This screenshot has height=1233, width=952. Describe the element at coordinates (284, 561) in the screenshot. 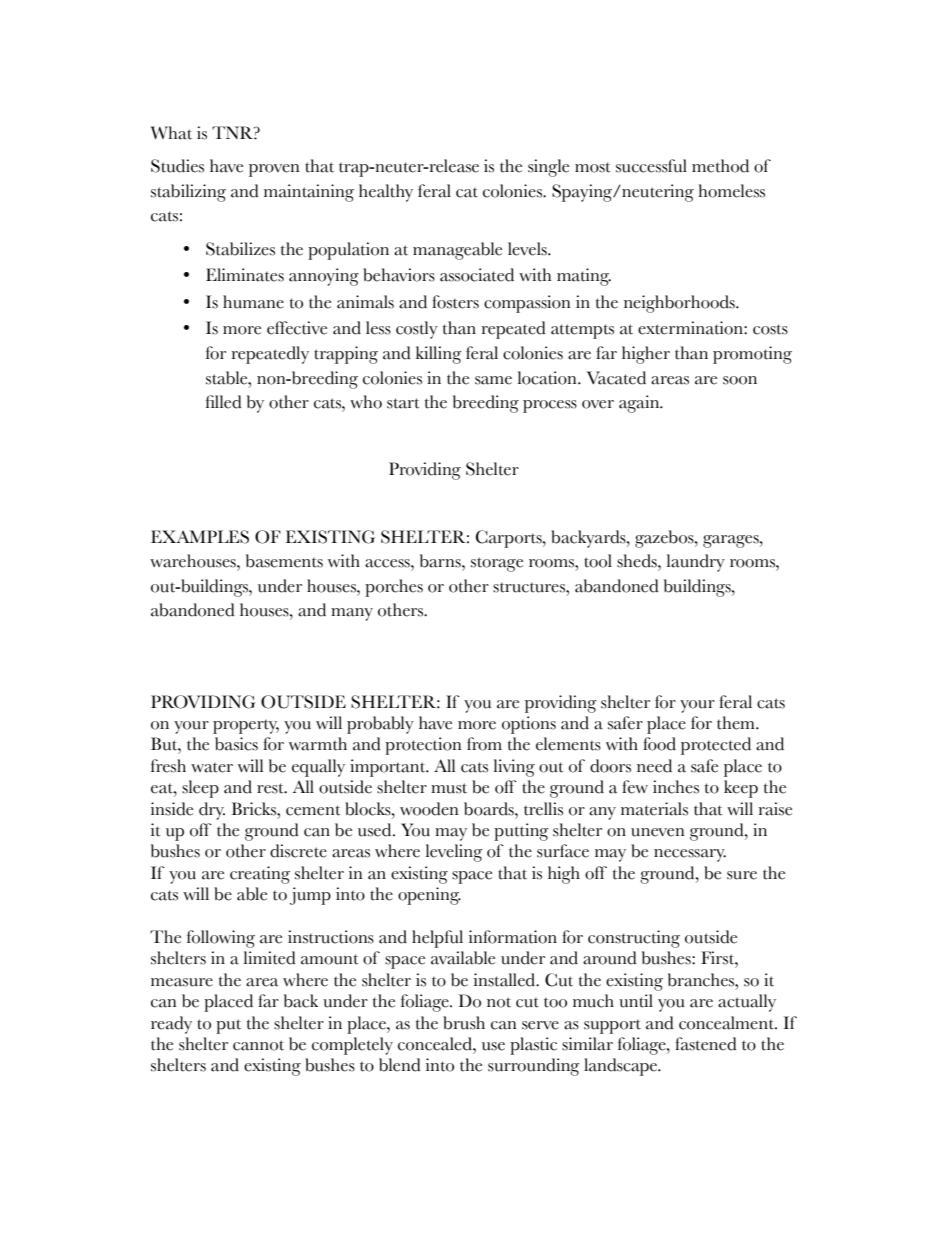

I see `basements` at that location.
